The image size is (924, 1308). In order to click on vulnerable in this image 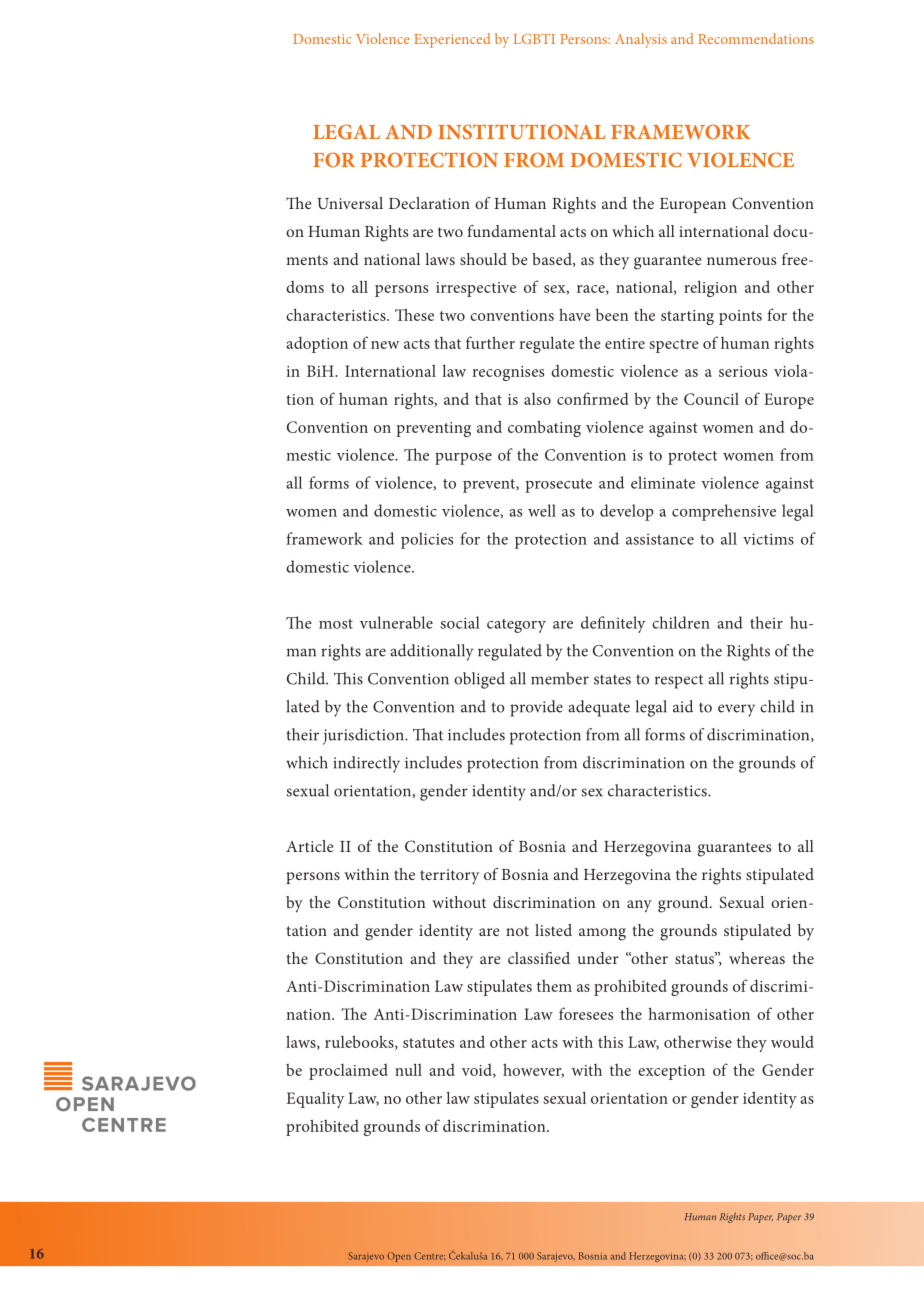, I will do `click(396, 622)`.
